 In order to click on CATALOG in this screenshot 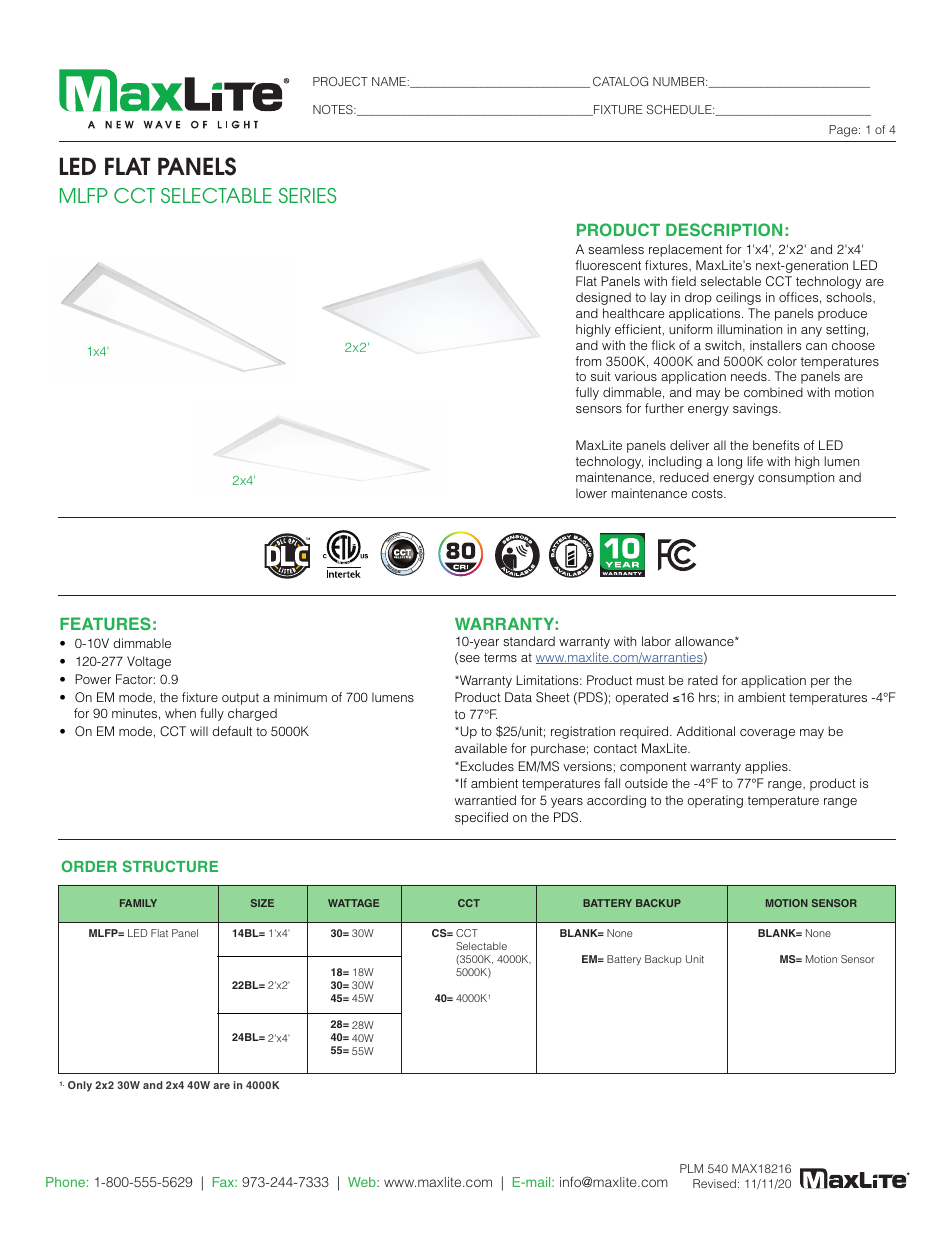, I will do `click(620, 81)`.
